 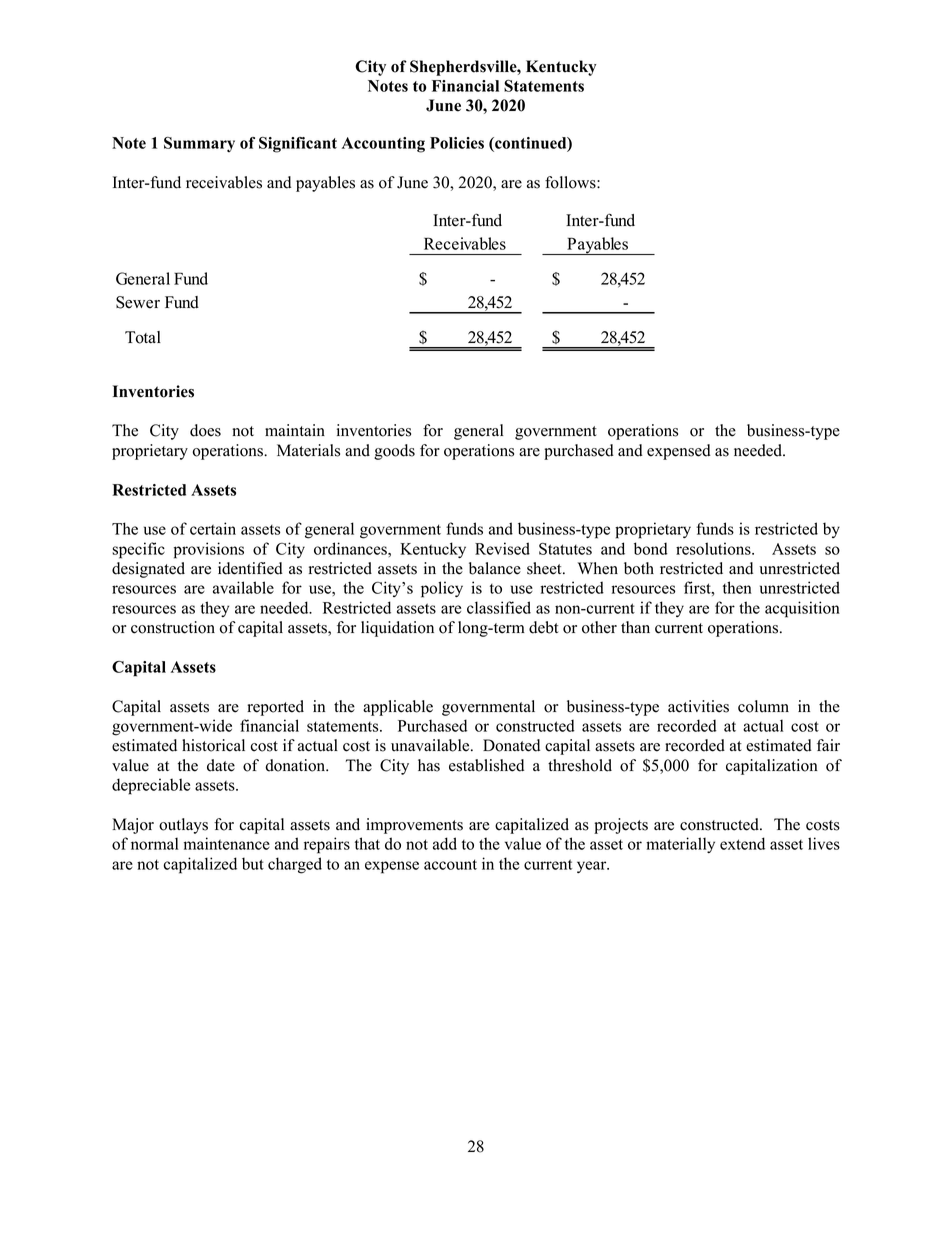 What do you see at coordinates (499, 607) in the screenshot?
I see `classified` at bounding box center [499, 607].
